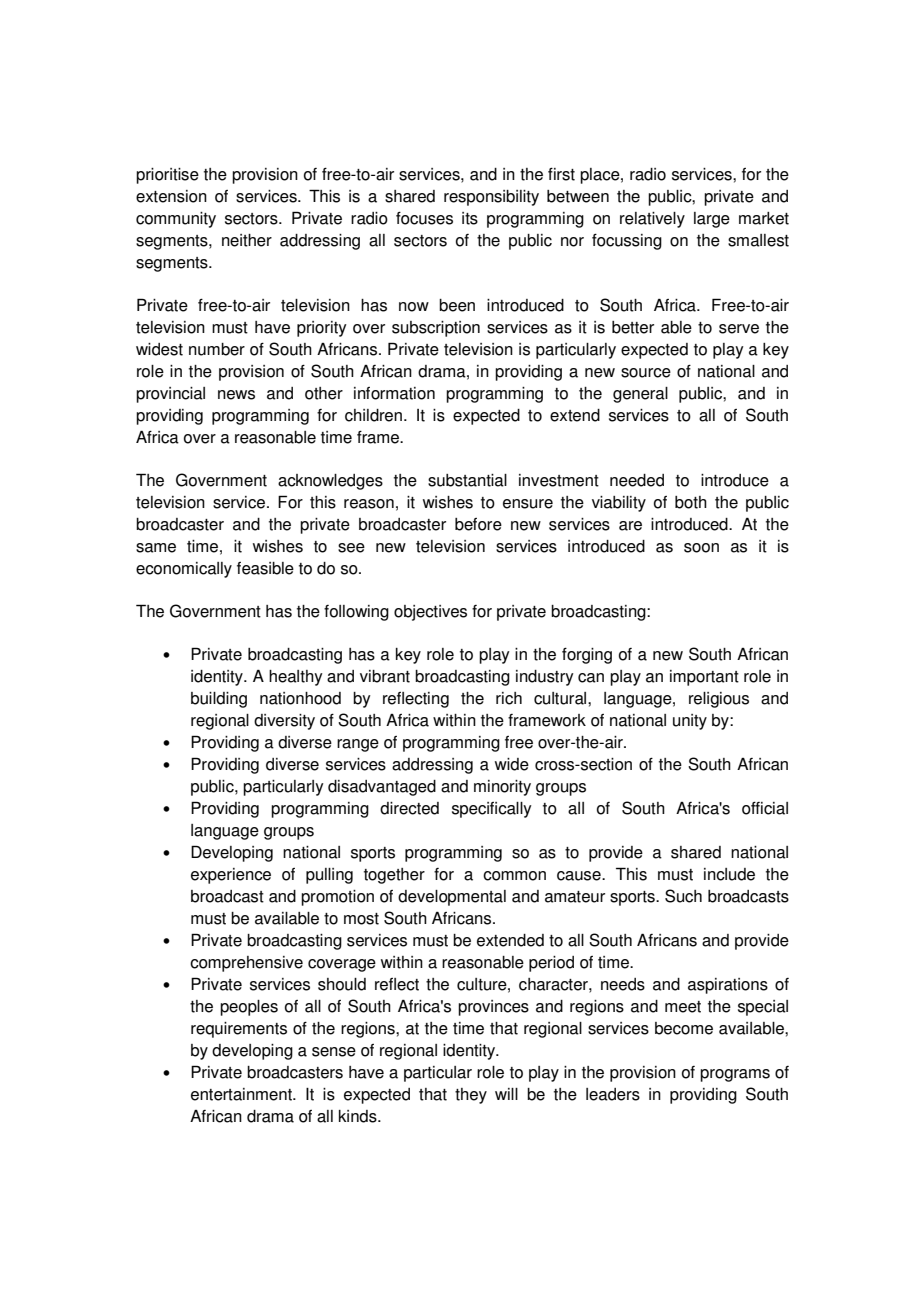 Image resolution: width=924 pixels, height=1308 pixels. I want to click on before, so click(478, 524).
